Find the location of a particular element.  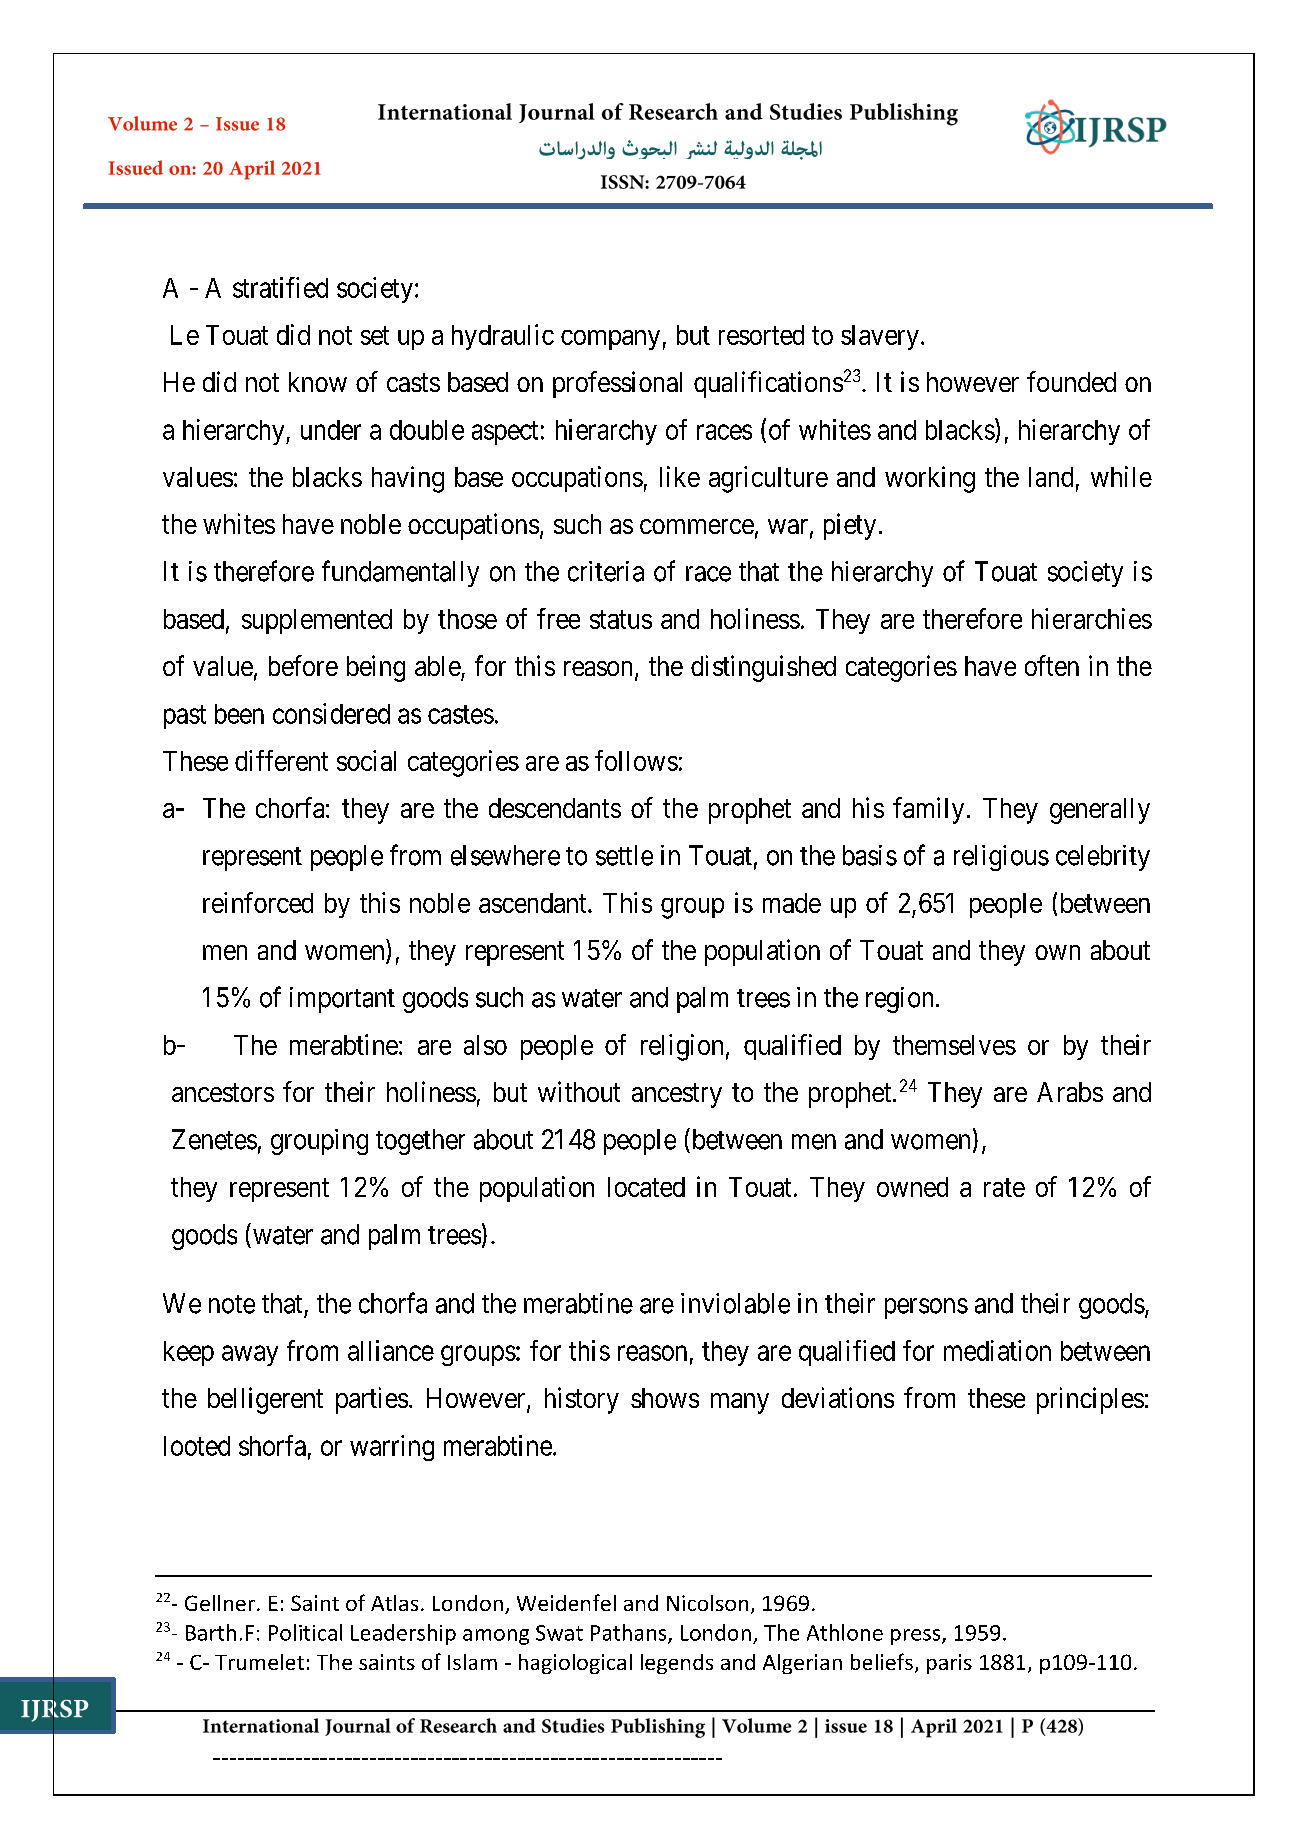

Political is located at coordinates (305, 1632).
